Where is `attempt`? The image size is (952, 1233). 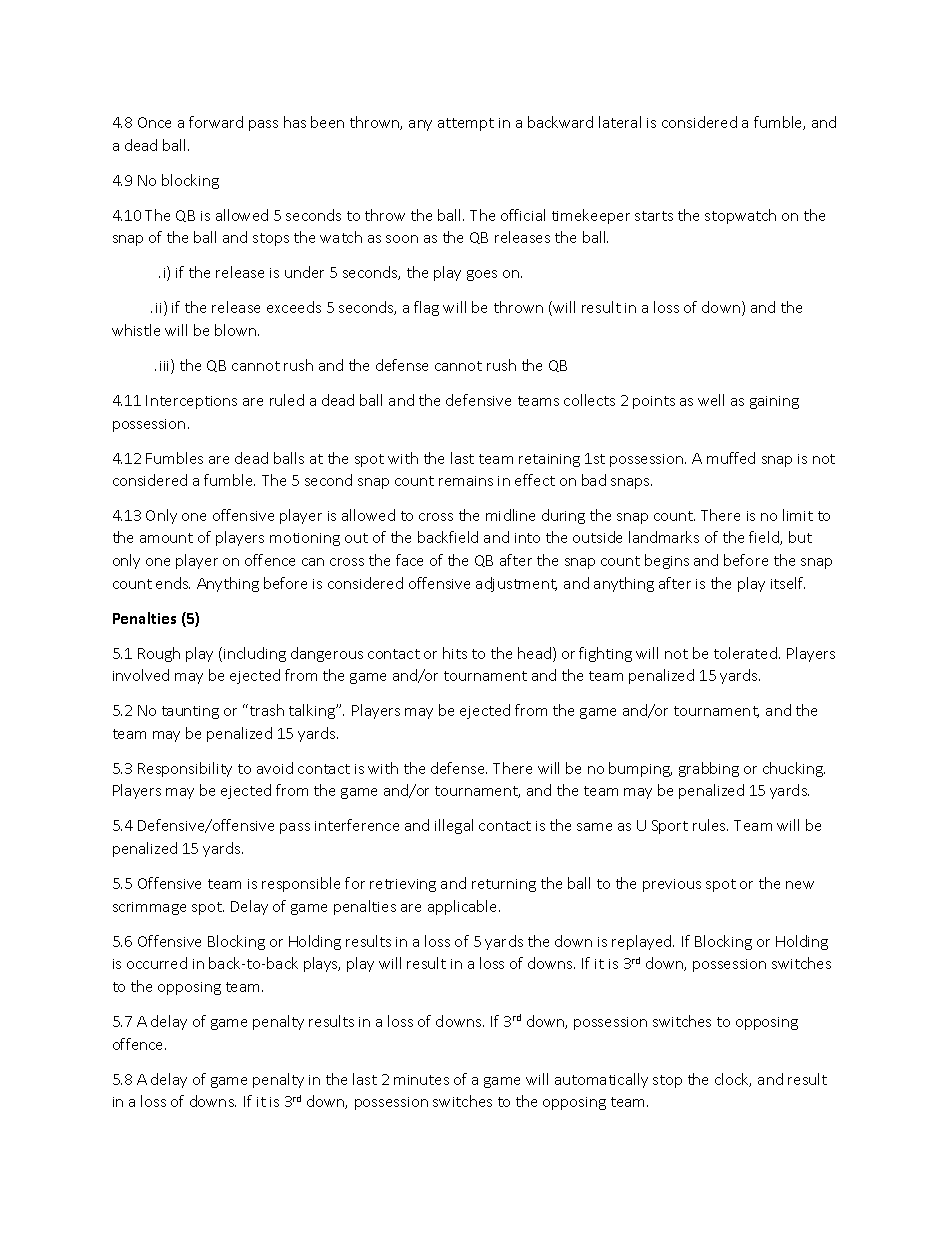
attempt is located at coordinates (466, 124).
